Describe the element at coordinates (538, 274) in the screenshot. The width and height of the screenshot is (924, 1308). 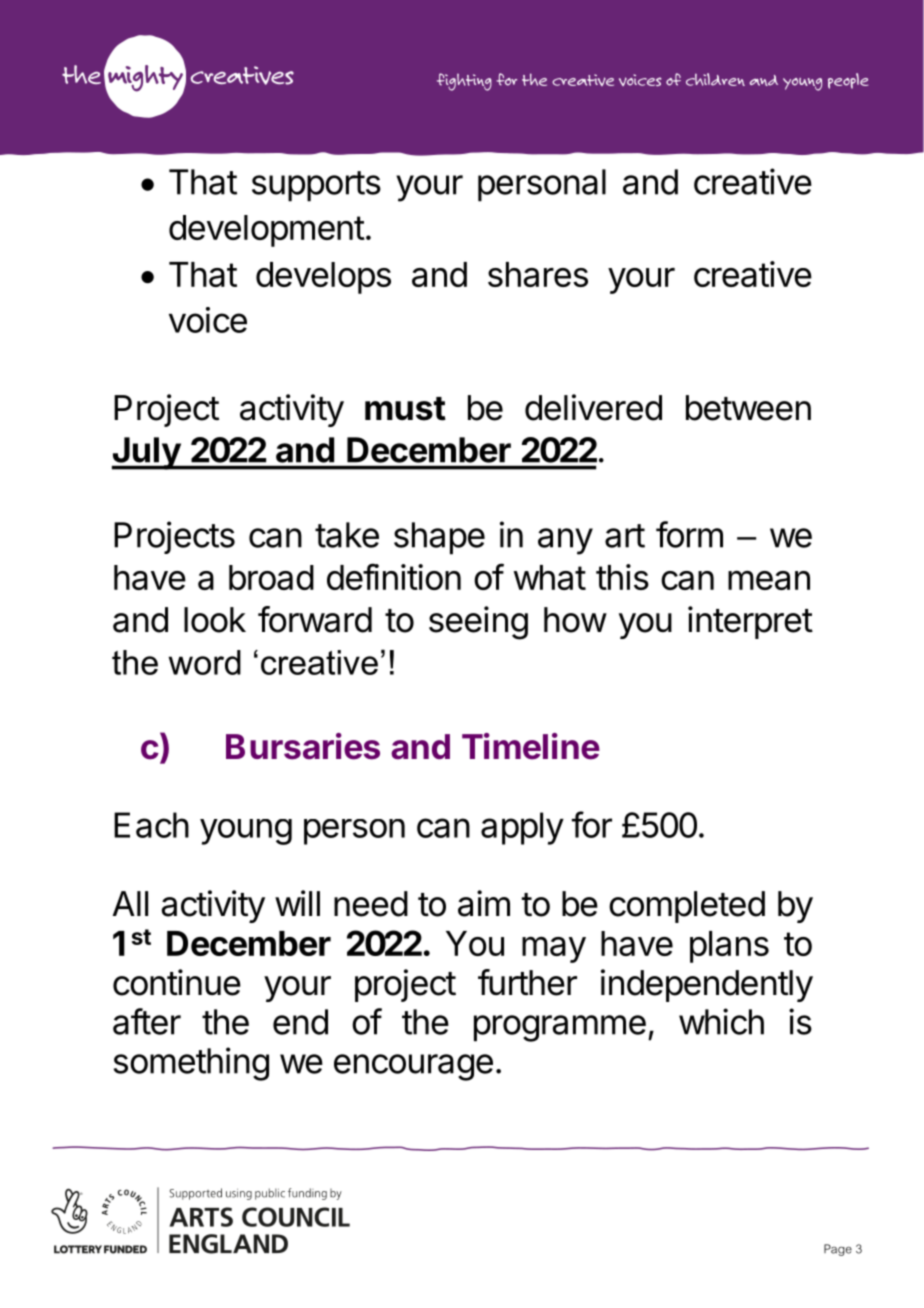
I see `shares` at that location.
